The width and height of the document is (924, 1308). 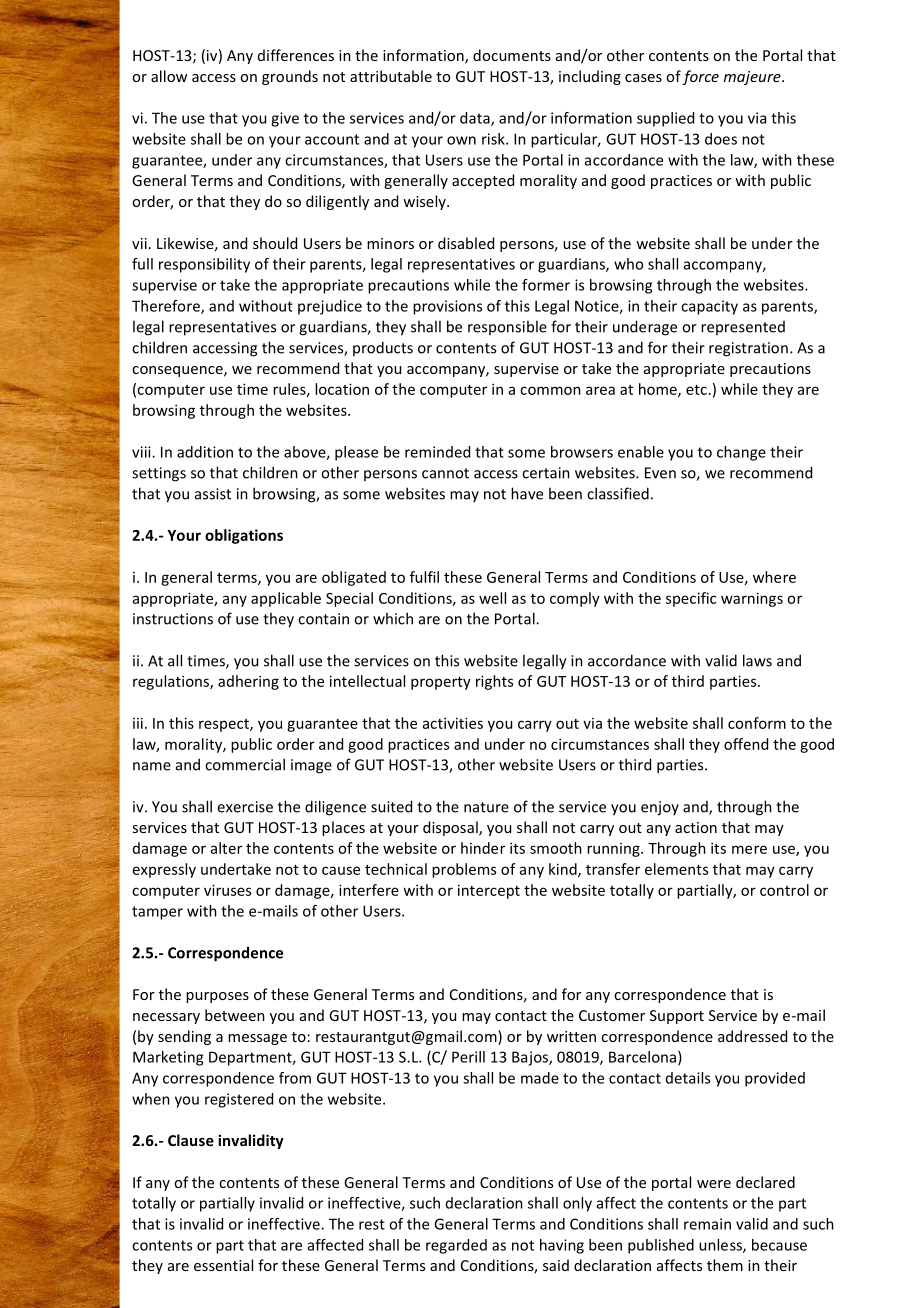 I want to click on regarded, so click(x=456, y=1246).
